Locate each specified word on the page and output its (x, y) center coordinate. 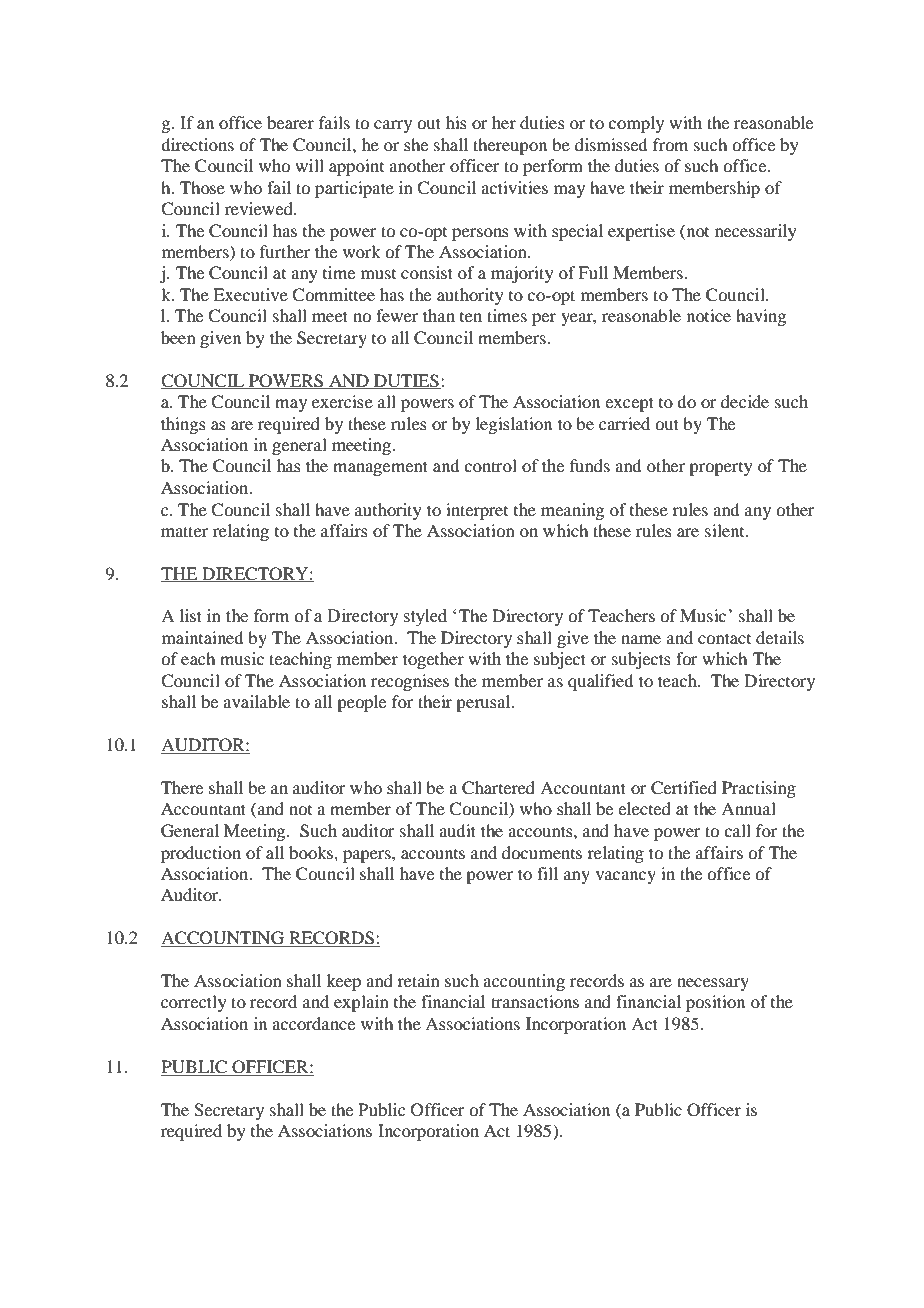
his (456, 122)
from (670, 144)
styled (425, 617)
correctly (194, 1003)
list (191, 615)
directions (197, 144)
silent (726, 530)
